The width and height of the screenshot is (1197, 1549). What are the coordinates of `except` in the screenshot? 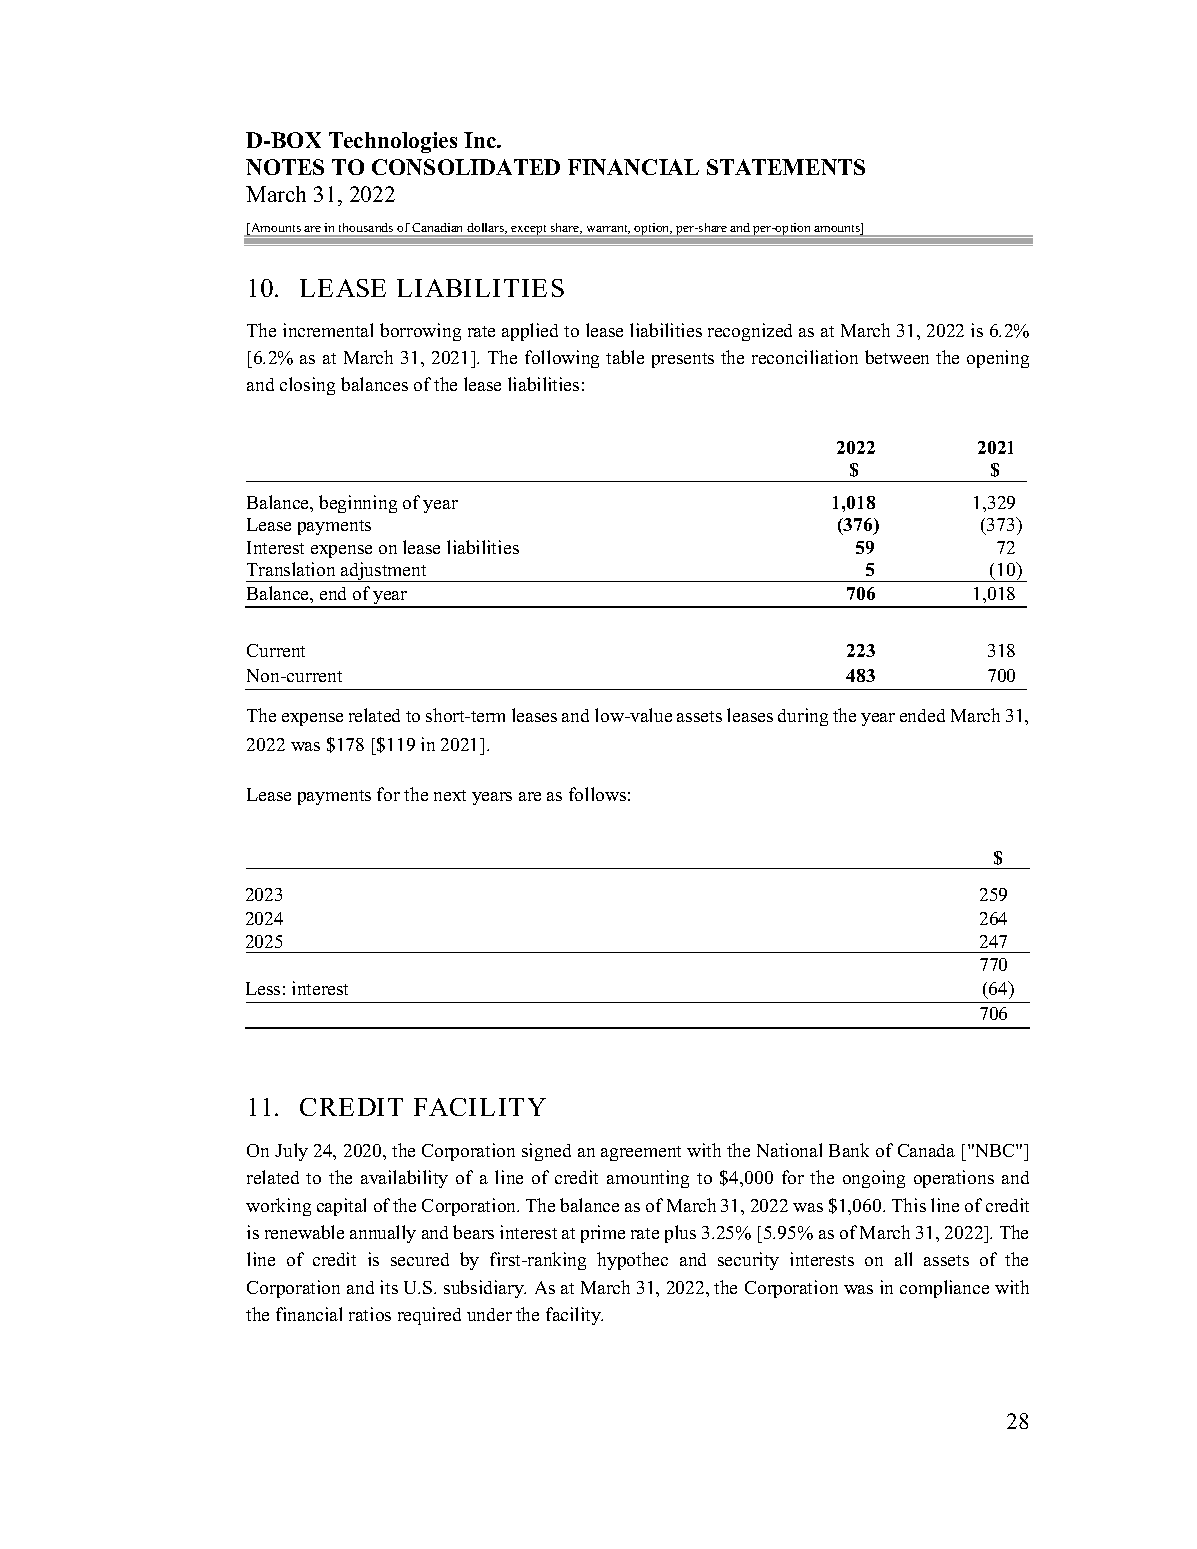 It's located at (528, 230).
